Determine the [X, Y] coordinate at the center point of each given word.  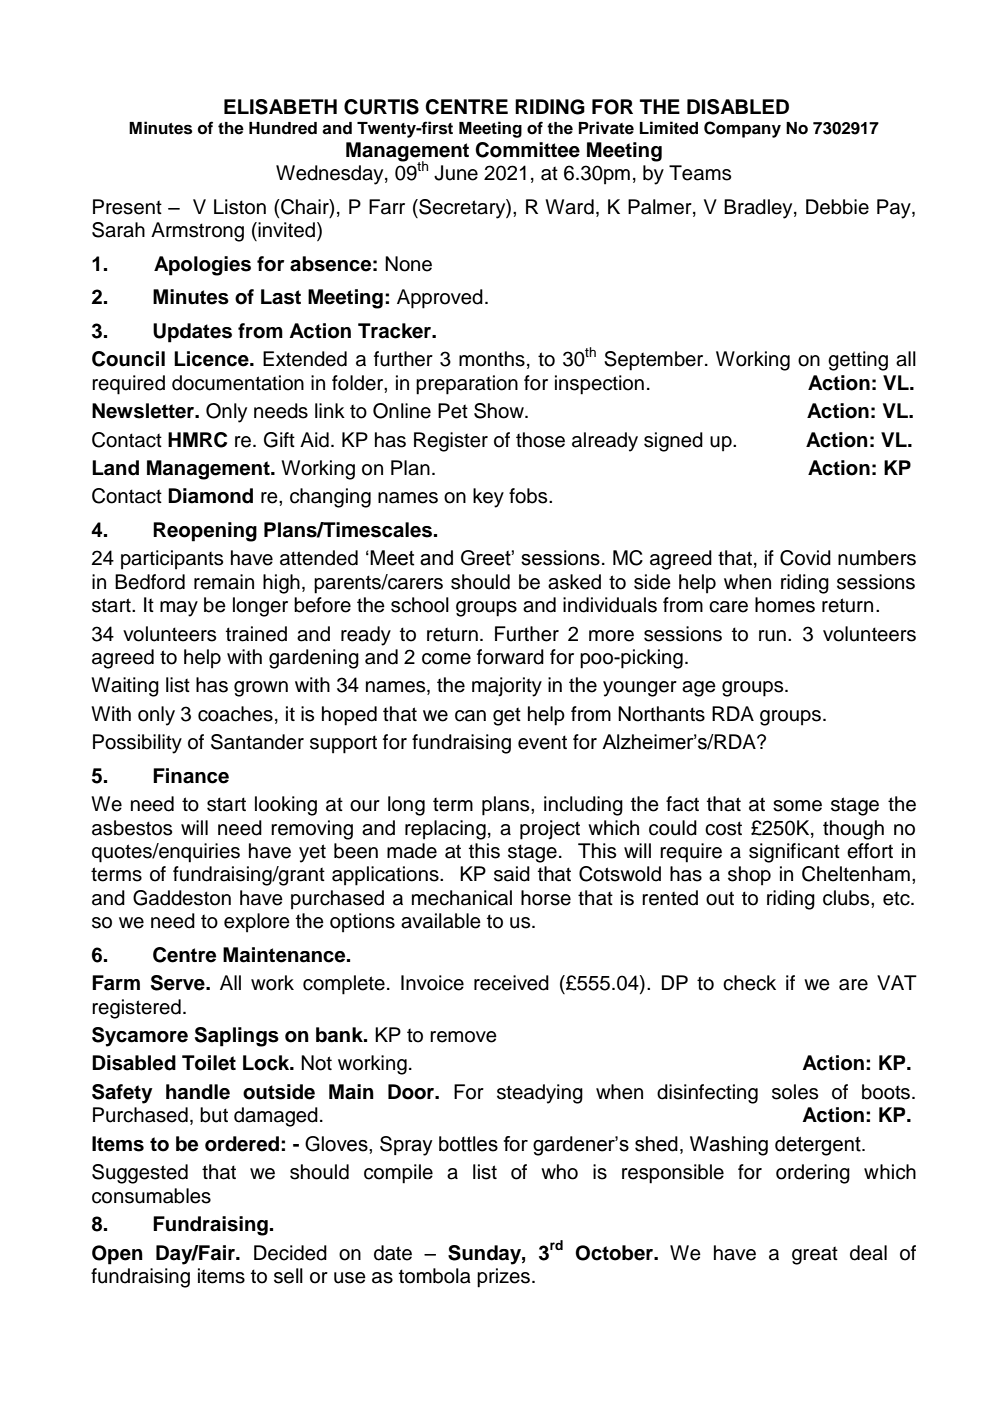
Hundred [283, 128]
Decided [290, 1253]
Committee [527, 150]
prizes [503, 1278]
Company [742, 129]
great [815, 1255]
